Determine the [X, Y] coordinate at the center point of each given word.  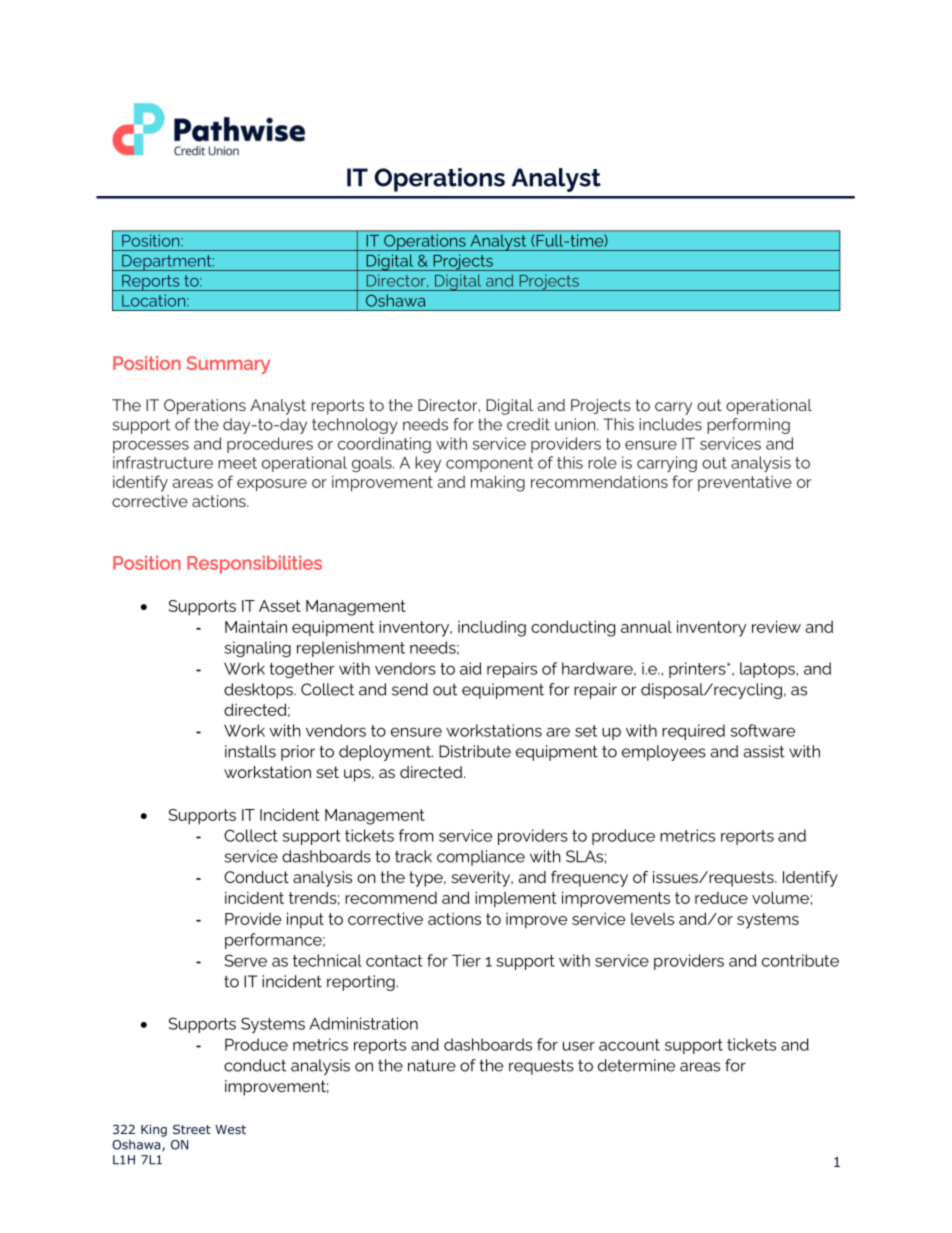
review [776, 626]
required [693, 732]
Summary [228, 365]
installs [250, 751]
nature [432, 1065]
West [230, 1129]
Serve [245, 960]
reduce [721, 898]
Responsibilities [254, 565]
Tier [466, 960]
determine [636, 1065]
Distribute [475, 751]
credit [528, 424]
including [492, 628]
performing [748, 426]
